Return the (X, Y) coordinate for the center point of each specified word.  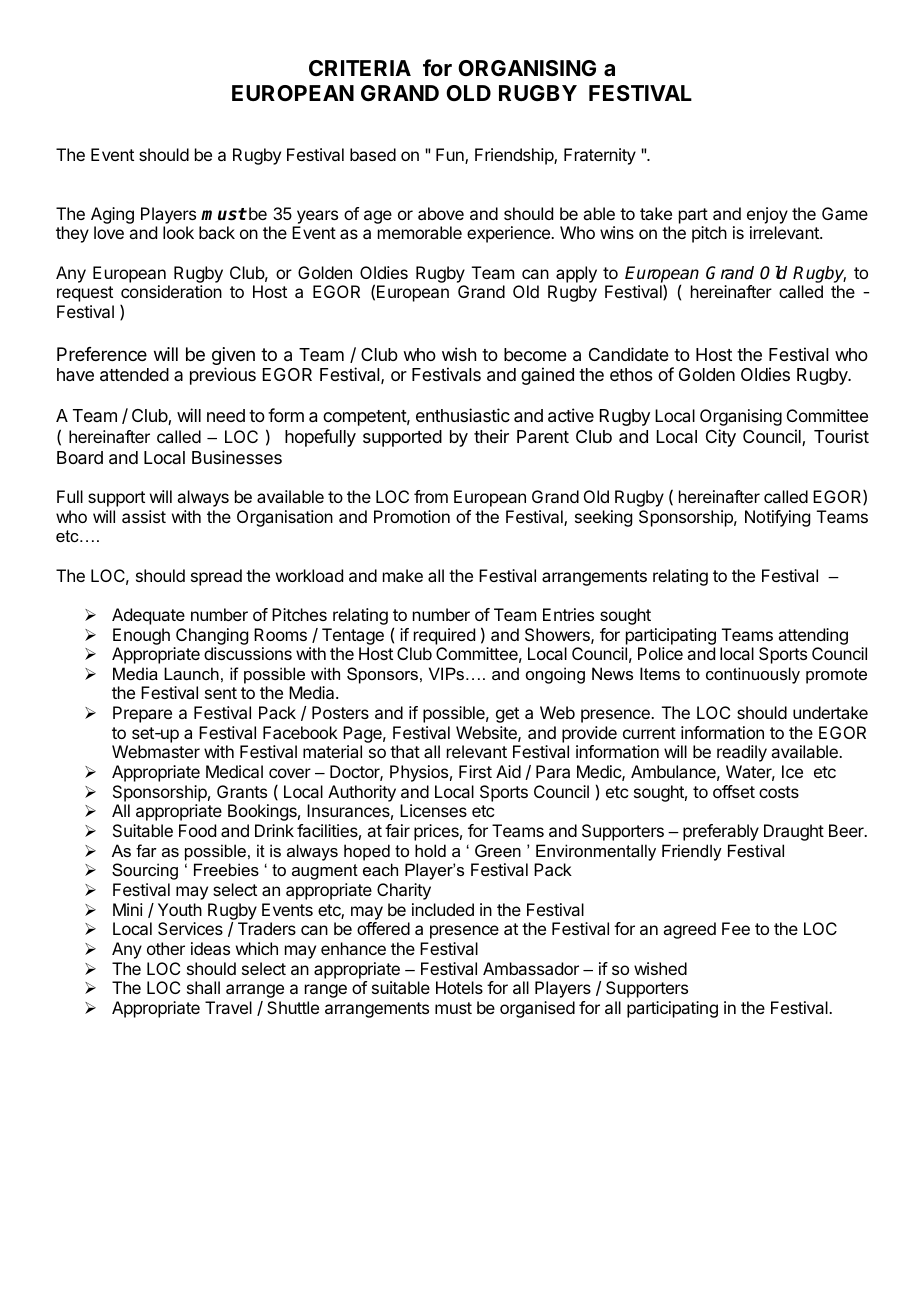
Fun (451, 156)
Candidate (629, 354)
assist (144, 516)
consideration (171, 291)
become (535, 354)
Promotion (412, 516)
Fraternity (600, 156)
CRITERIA (360, 68)
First (475, 771)
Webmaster (156, 751)
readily (742, 753)
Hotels (459, 987)
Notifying (777, 518)
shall (203, 987)
